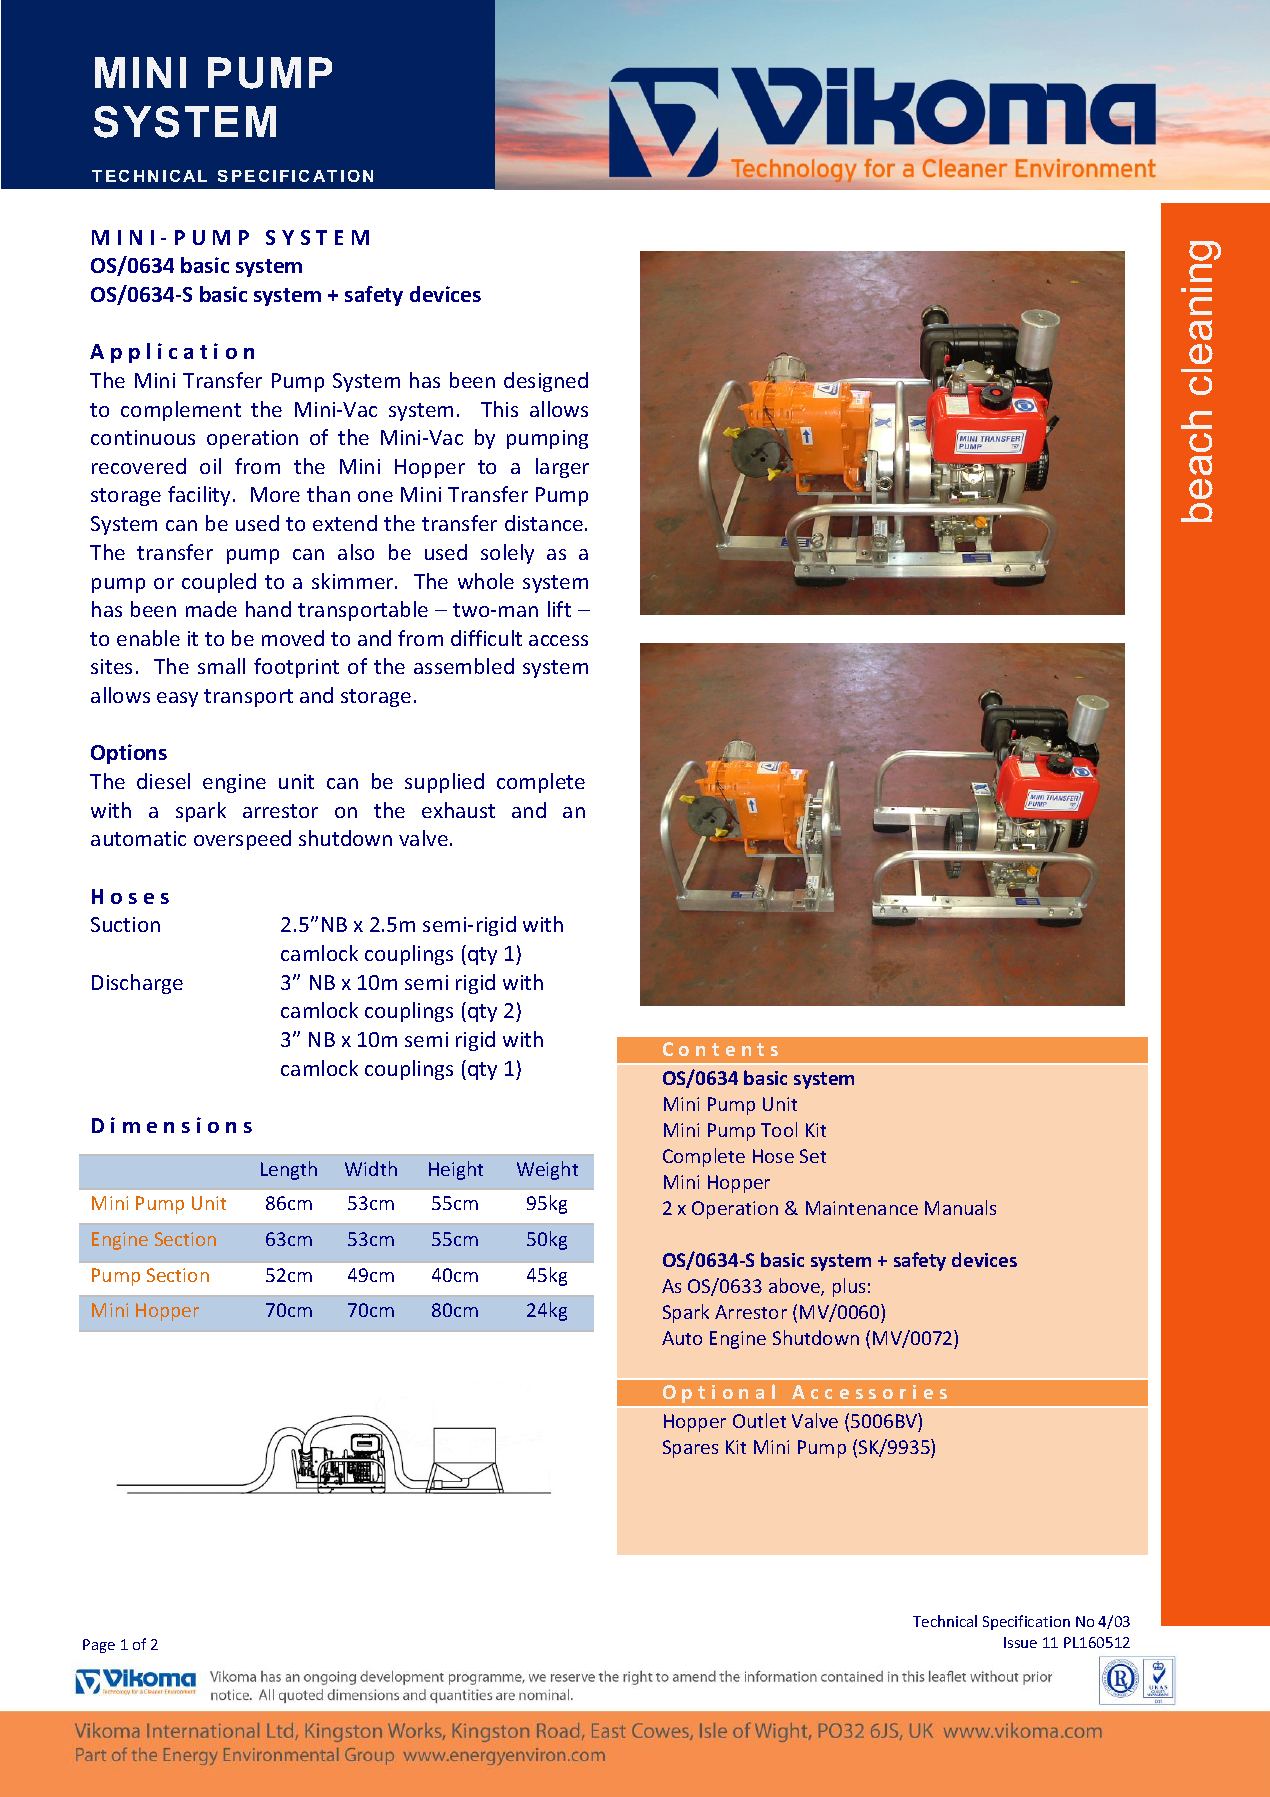  Describe the element at coordinates (546, 382) in the page. I see `designed` at that location.
